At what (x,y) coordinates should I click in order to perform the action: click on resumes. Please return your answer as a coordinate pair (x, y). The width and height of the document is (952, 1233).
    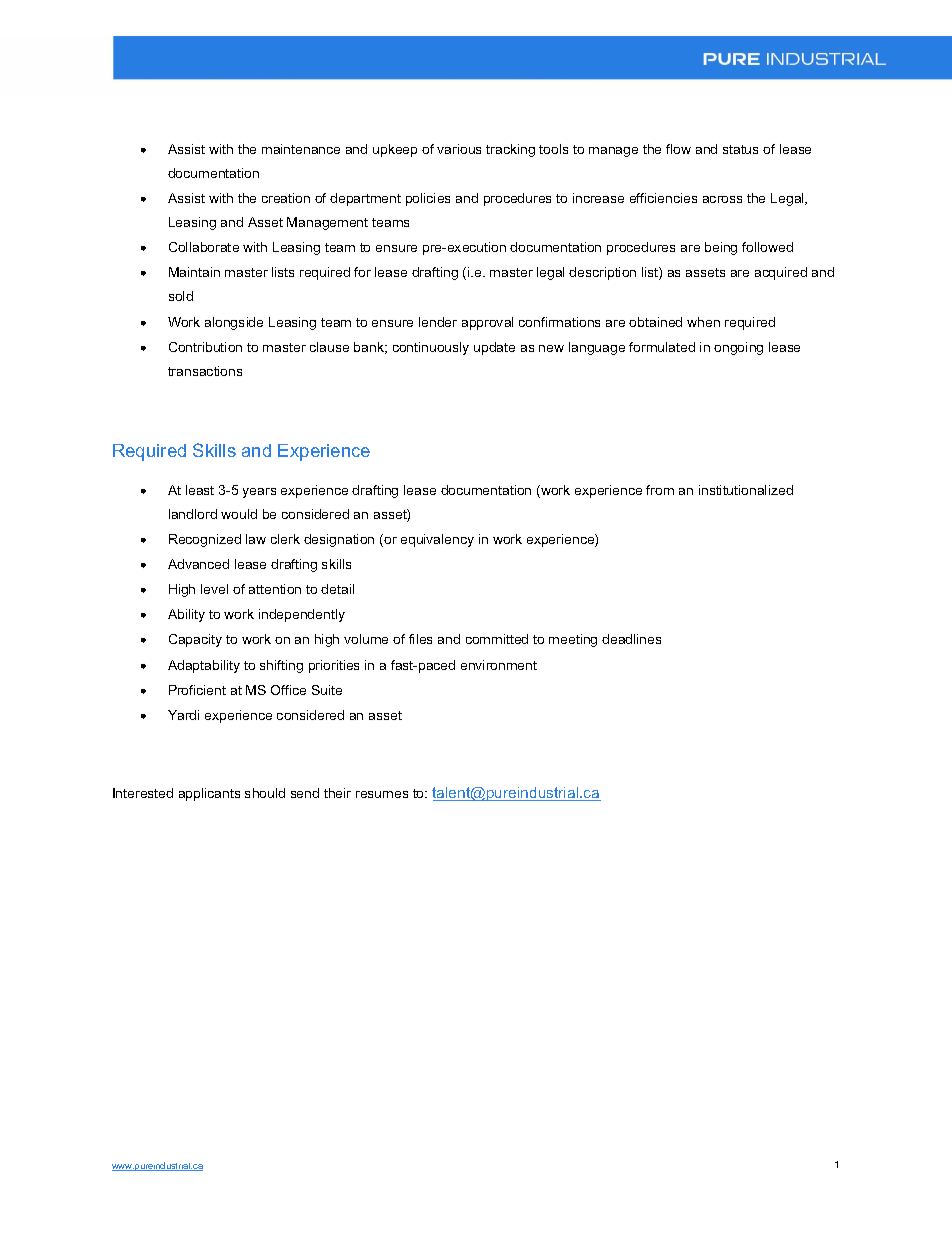
    Looking at the image, I should click on (382, 794).
